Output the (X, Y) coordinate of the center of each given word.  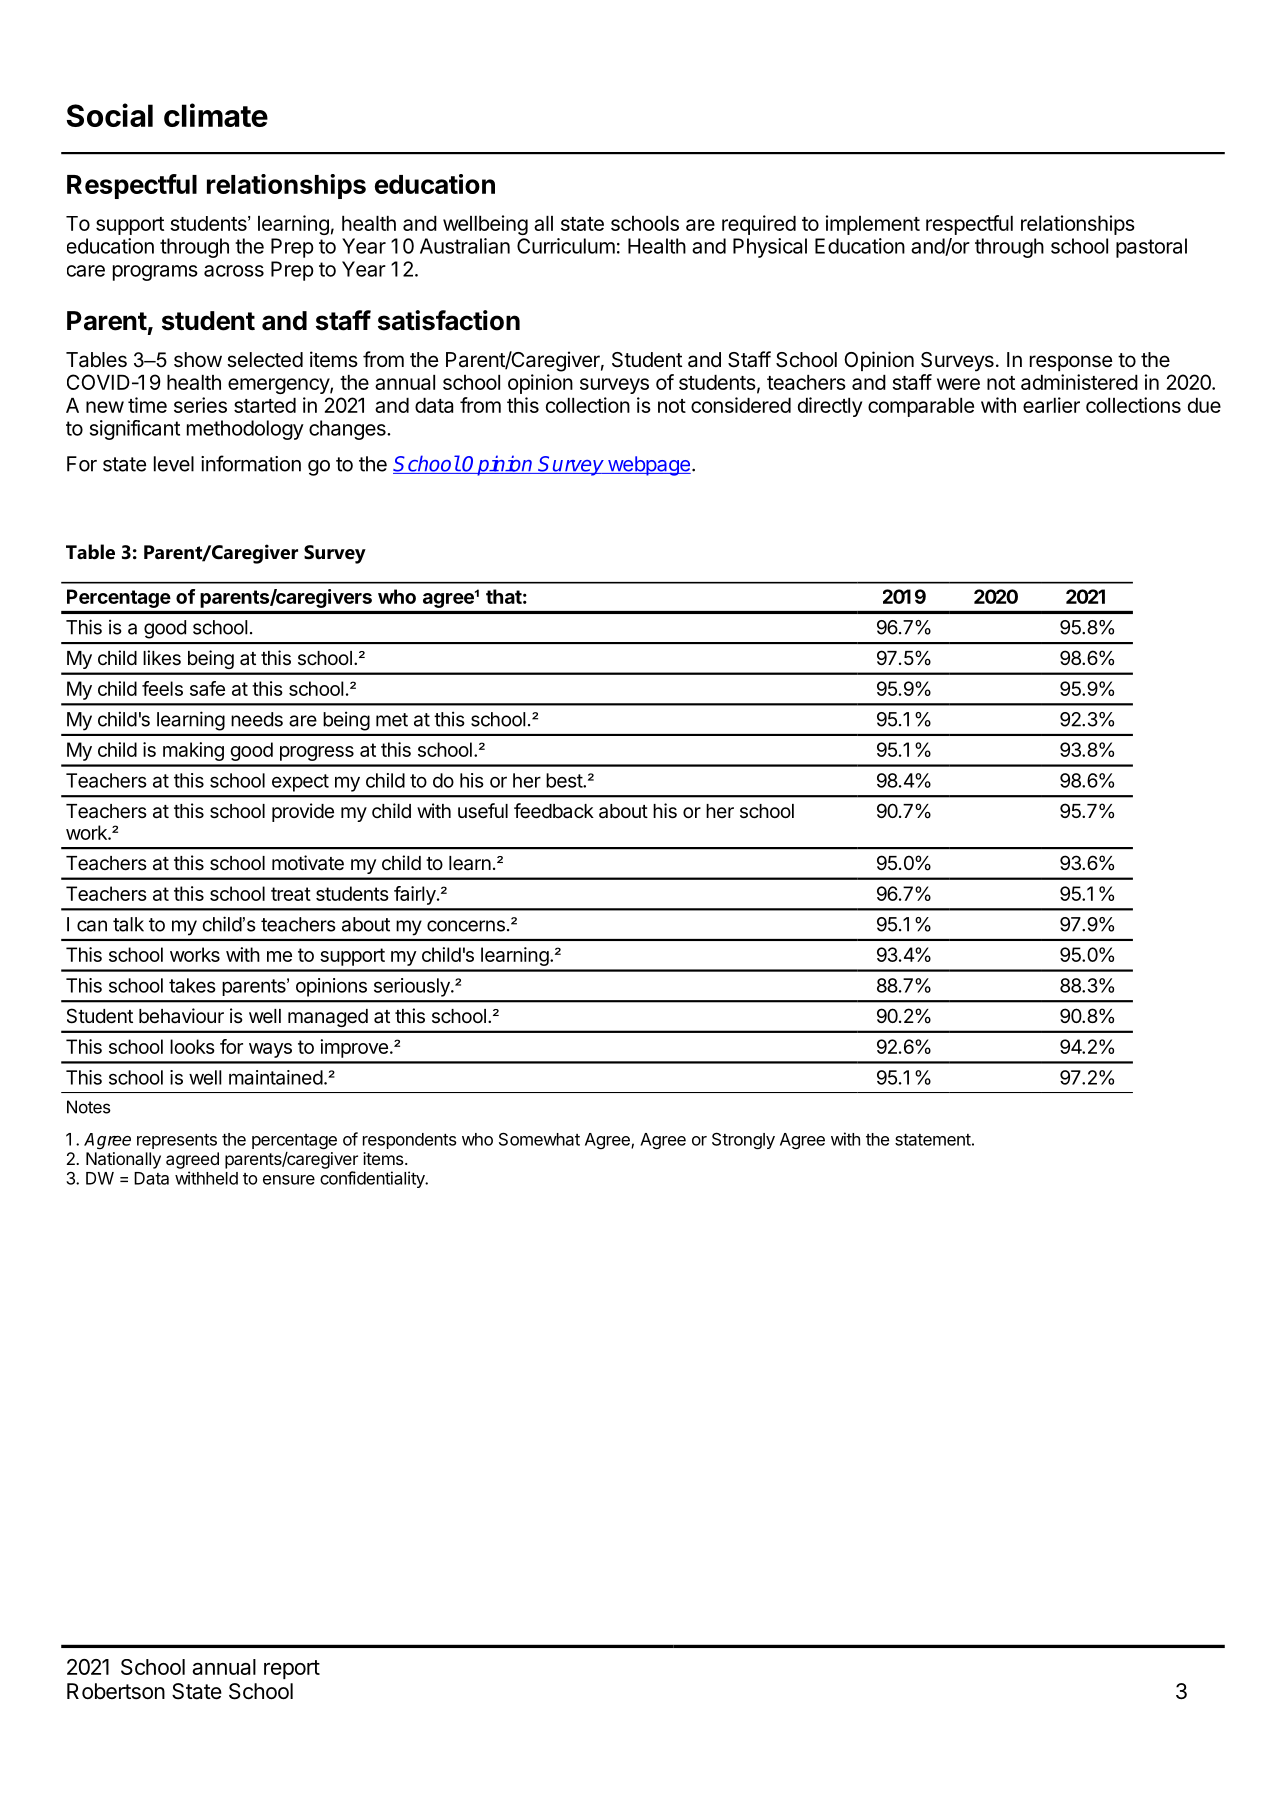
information (251, 463)
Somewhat (539, 1139)
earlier (1051, 405)
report (292, 1669)
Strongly (743, 1141)
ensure (289, 1180)
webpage (648, 466)
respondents (410, 1141)
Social (110, 115)
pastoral (1151, 248)
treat (291, 894)
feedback (554, 811)
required (759, 225)
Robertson (116, 1691)
